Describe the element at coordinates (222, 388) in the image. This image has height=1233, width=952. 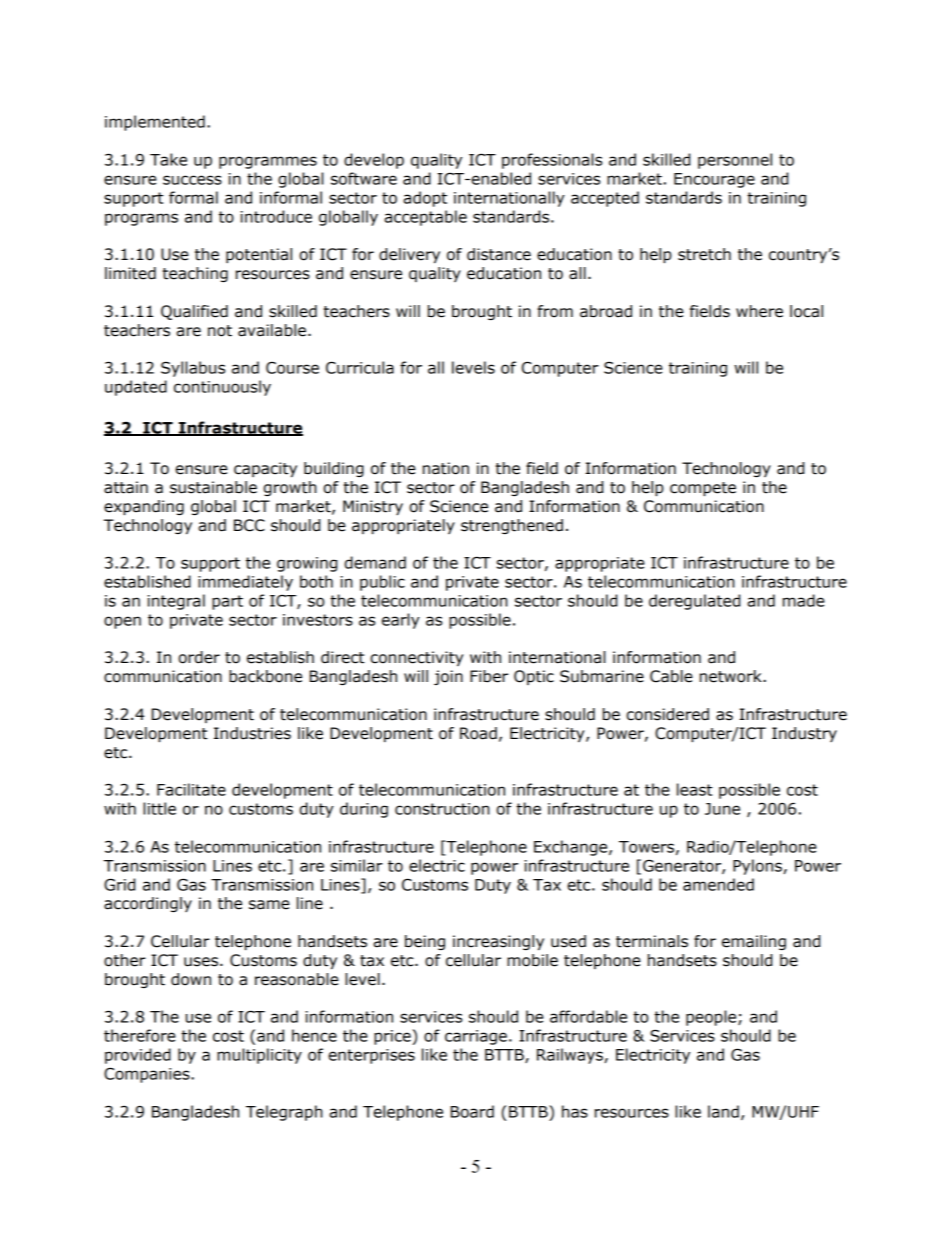
I see `continuously` at that location.
